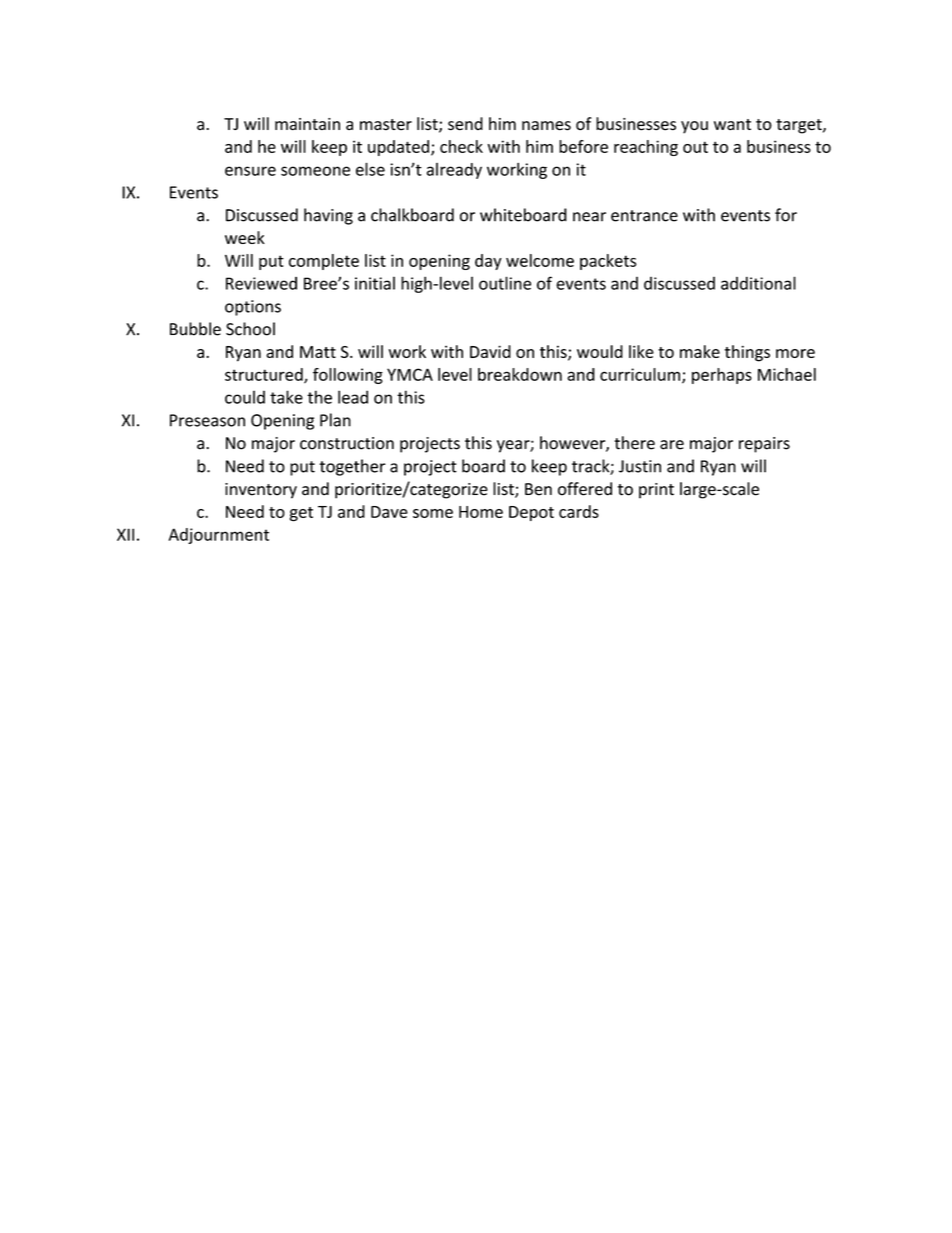 The image size is (952, 1233). Describe the element at coordinates (488, 262) in the screenshot. I see `day` at that location.
